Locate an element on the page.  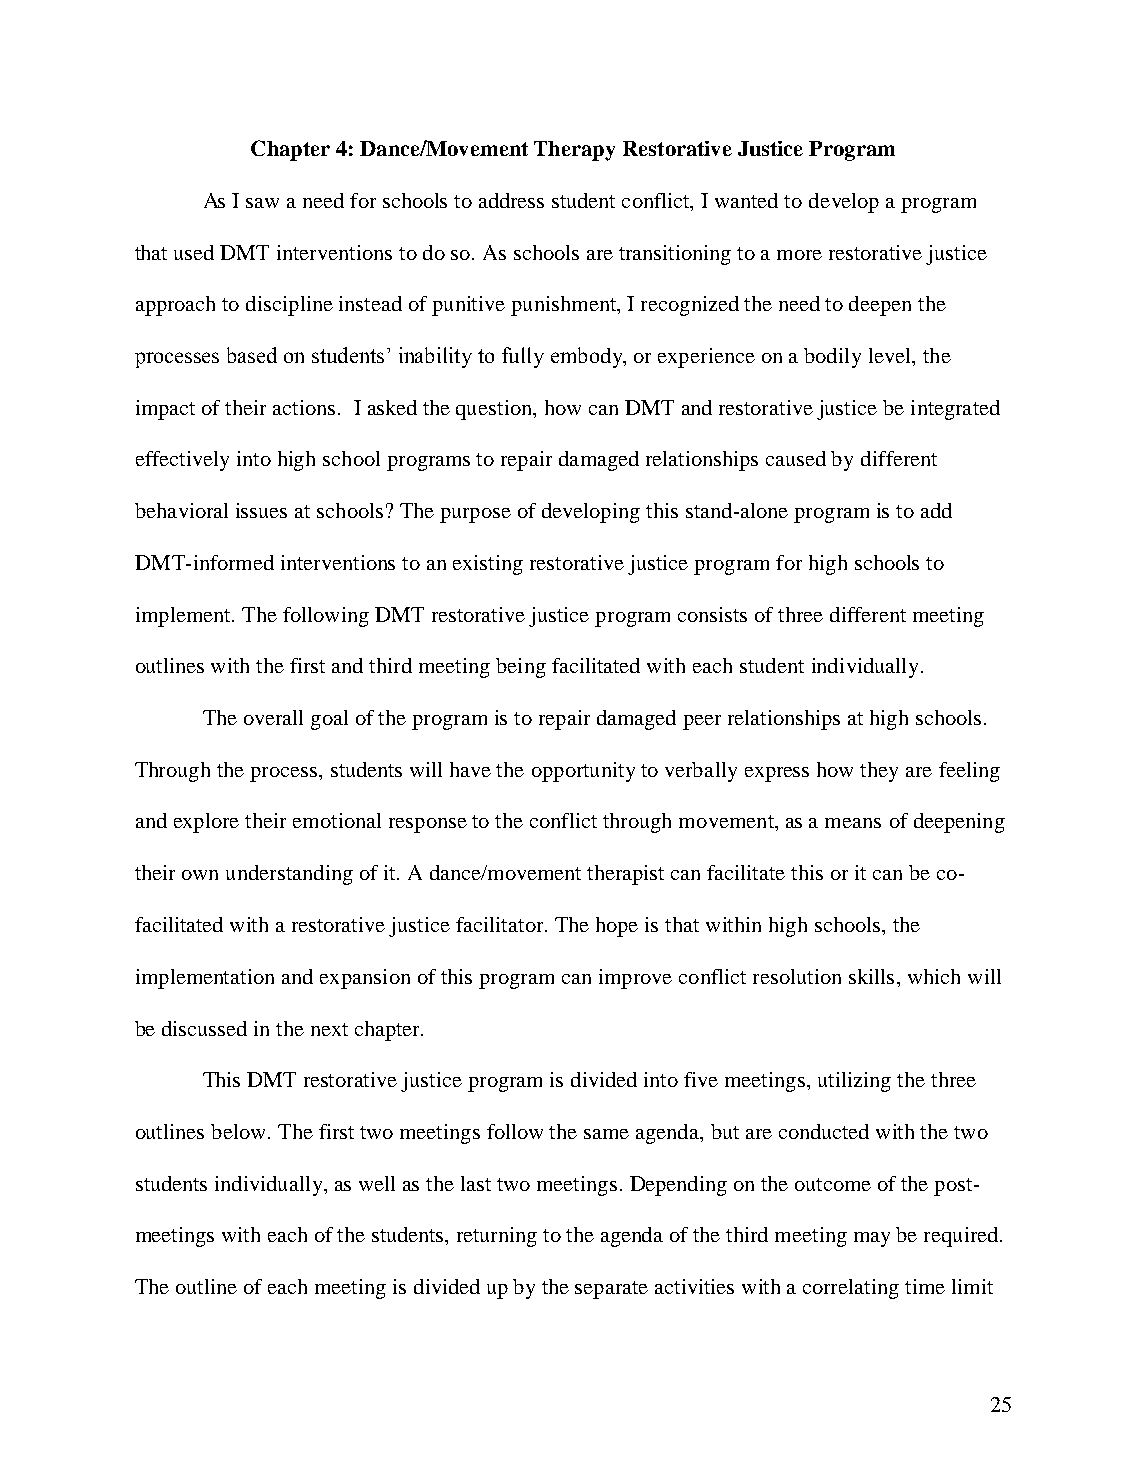
overall is located at coordinates (273, 717).
